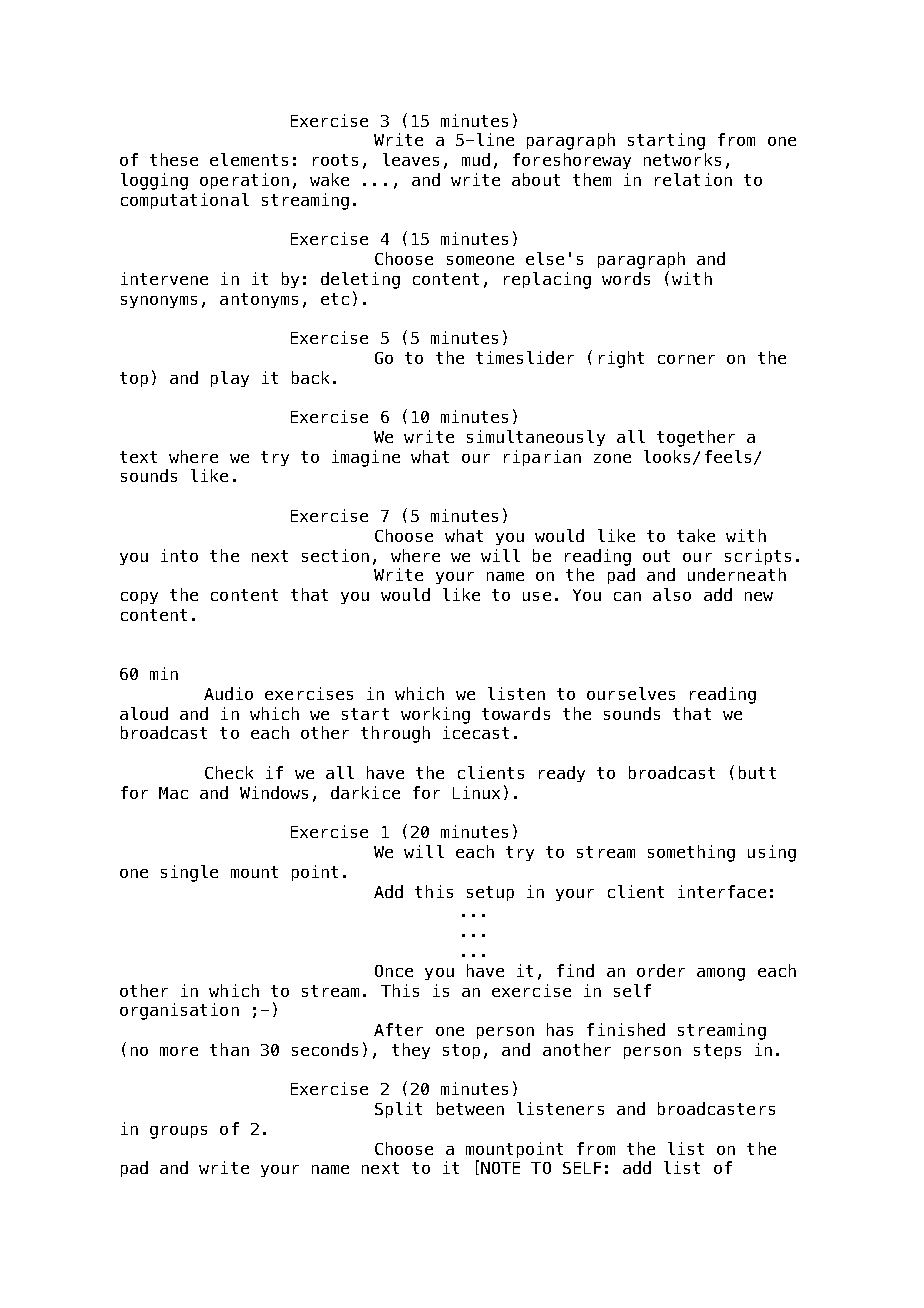 This screenshot has width=924, height=1308. Describe the element at coordinates (631, 693) in the screenshot. I see `ourselves` at that location.
